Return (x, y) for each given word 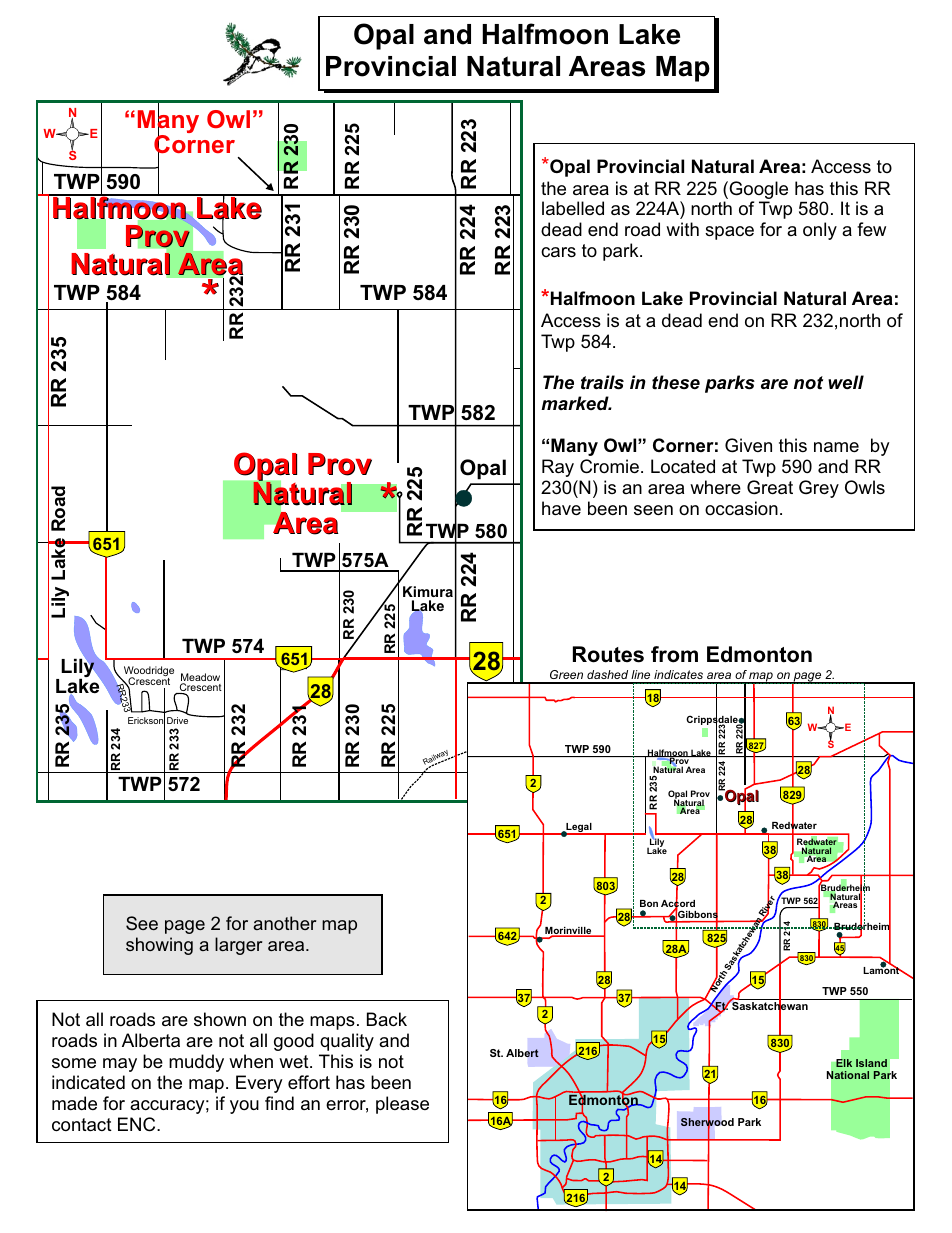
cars (558, 252)
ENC (138, 1124)
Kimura (428, 591)
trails (602, 382)
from (674, 654)
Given (748, 445)
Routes (608, 654)
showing (159, 946)
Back (387, 1019)
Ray (558, 468)
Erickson (146, 721)
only (820, 231)
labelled (573, 208)
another (284, 923)
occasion (741, 508)
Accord (678, 904)
